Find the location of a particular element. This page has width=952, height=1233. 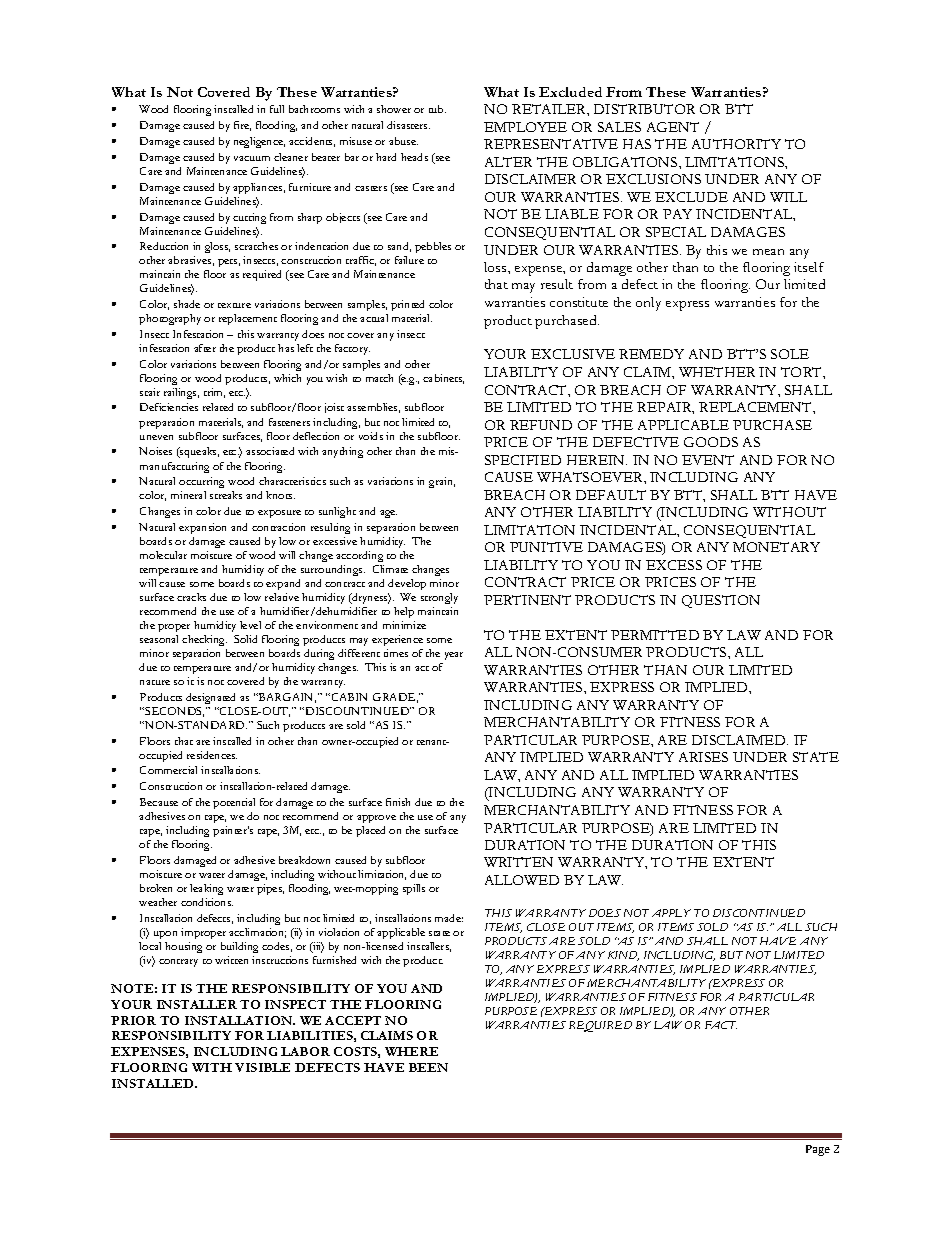

finish is located at coordinates (398, 802).
